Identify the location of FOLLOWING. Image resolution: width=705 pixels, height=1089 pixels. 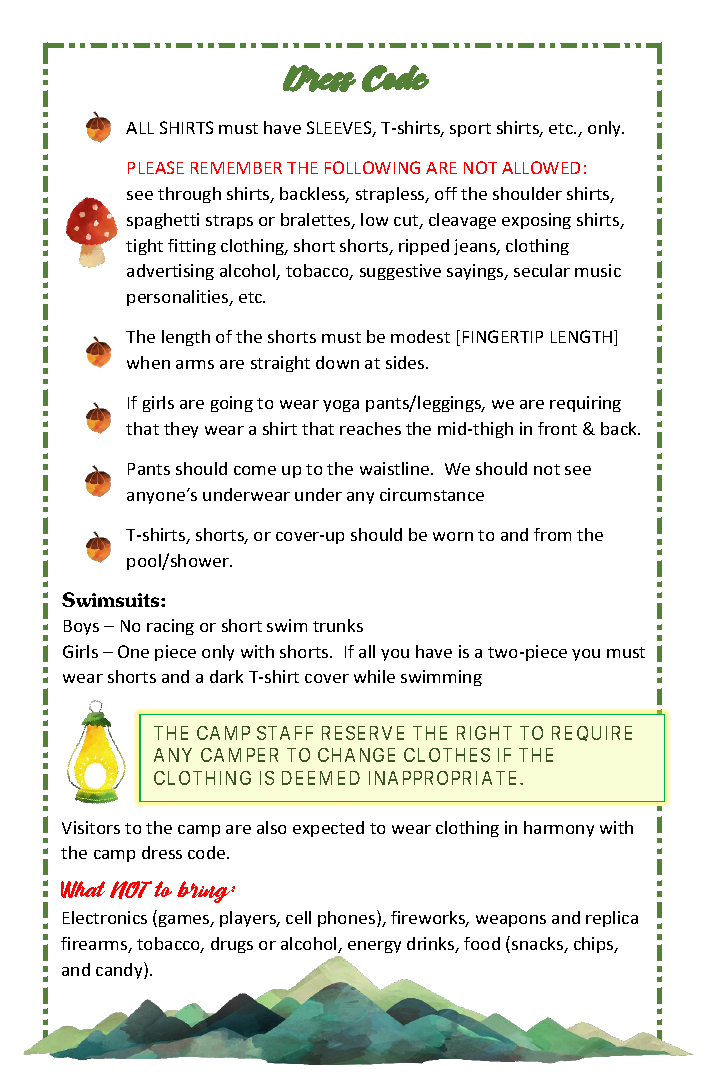
(372, 167).
